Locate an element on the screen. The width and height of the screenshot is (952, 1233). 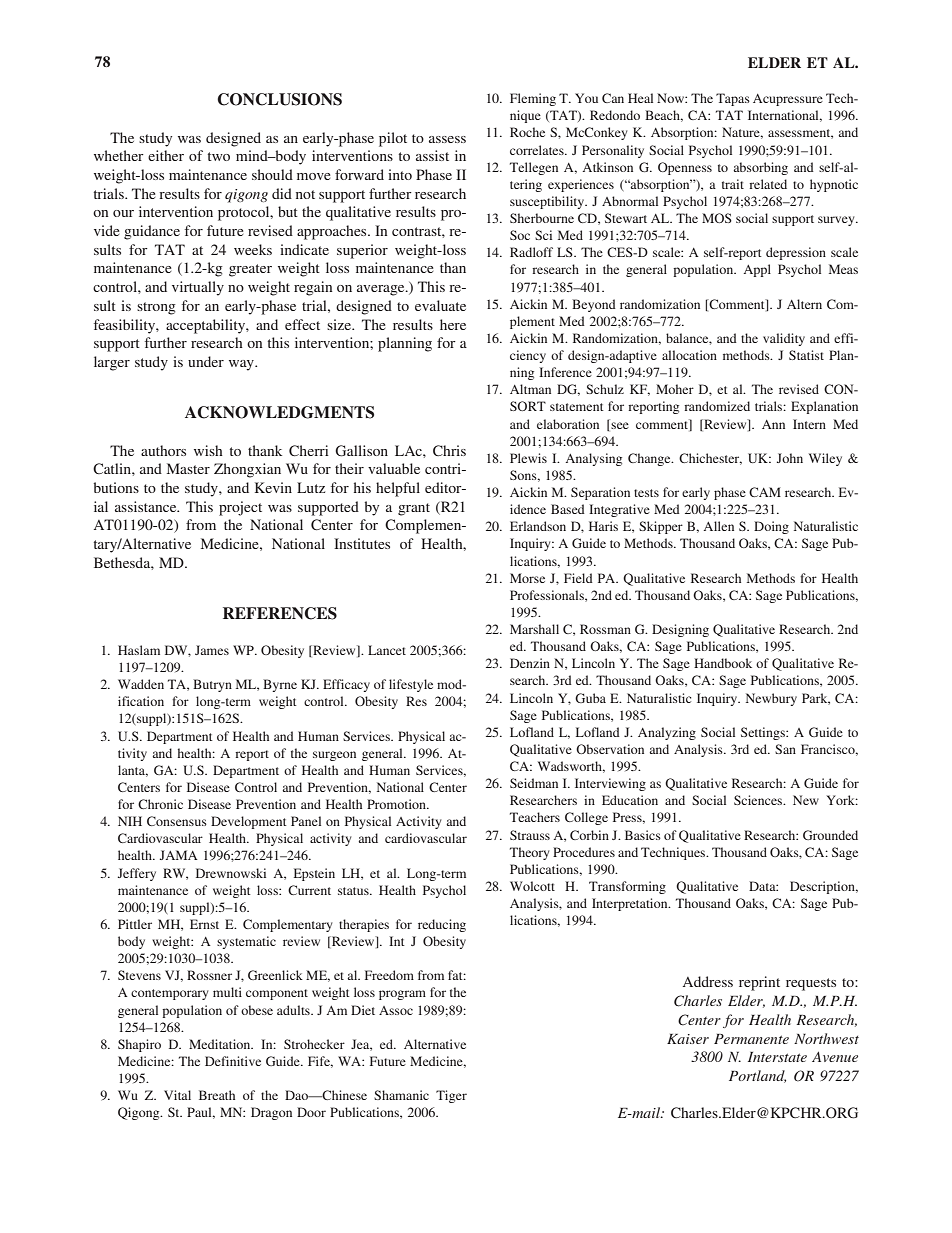
Newbury is located at coordinates (771, 699).
